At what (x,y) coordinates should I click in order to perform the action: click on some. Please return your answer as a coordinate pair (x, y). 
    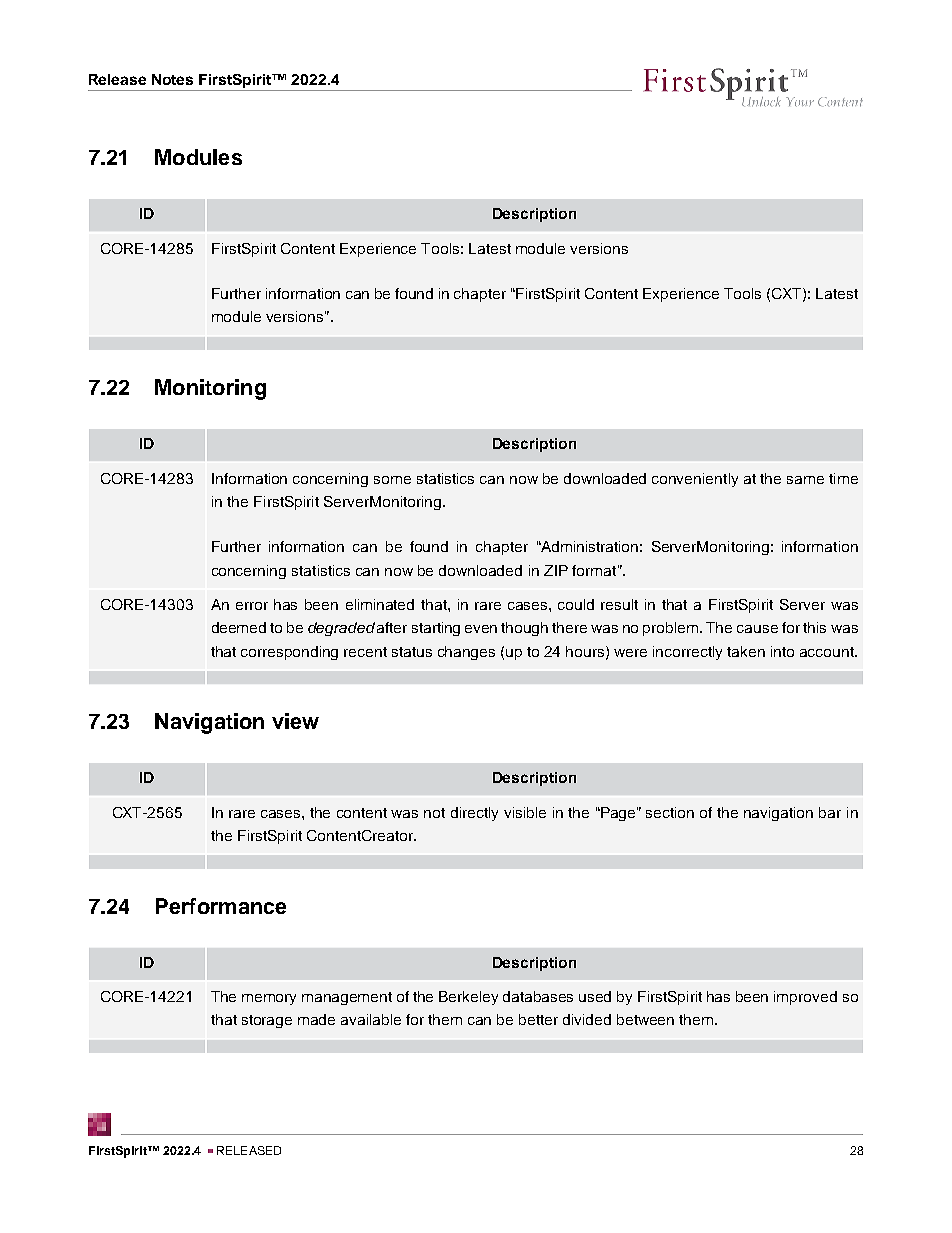
    Looking at the image, I should click on (392, 480).
